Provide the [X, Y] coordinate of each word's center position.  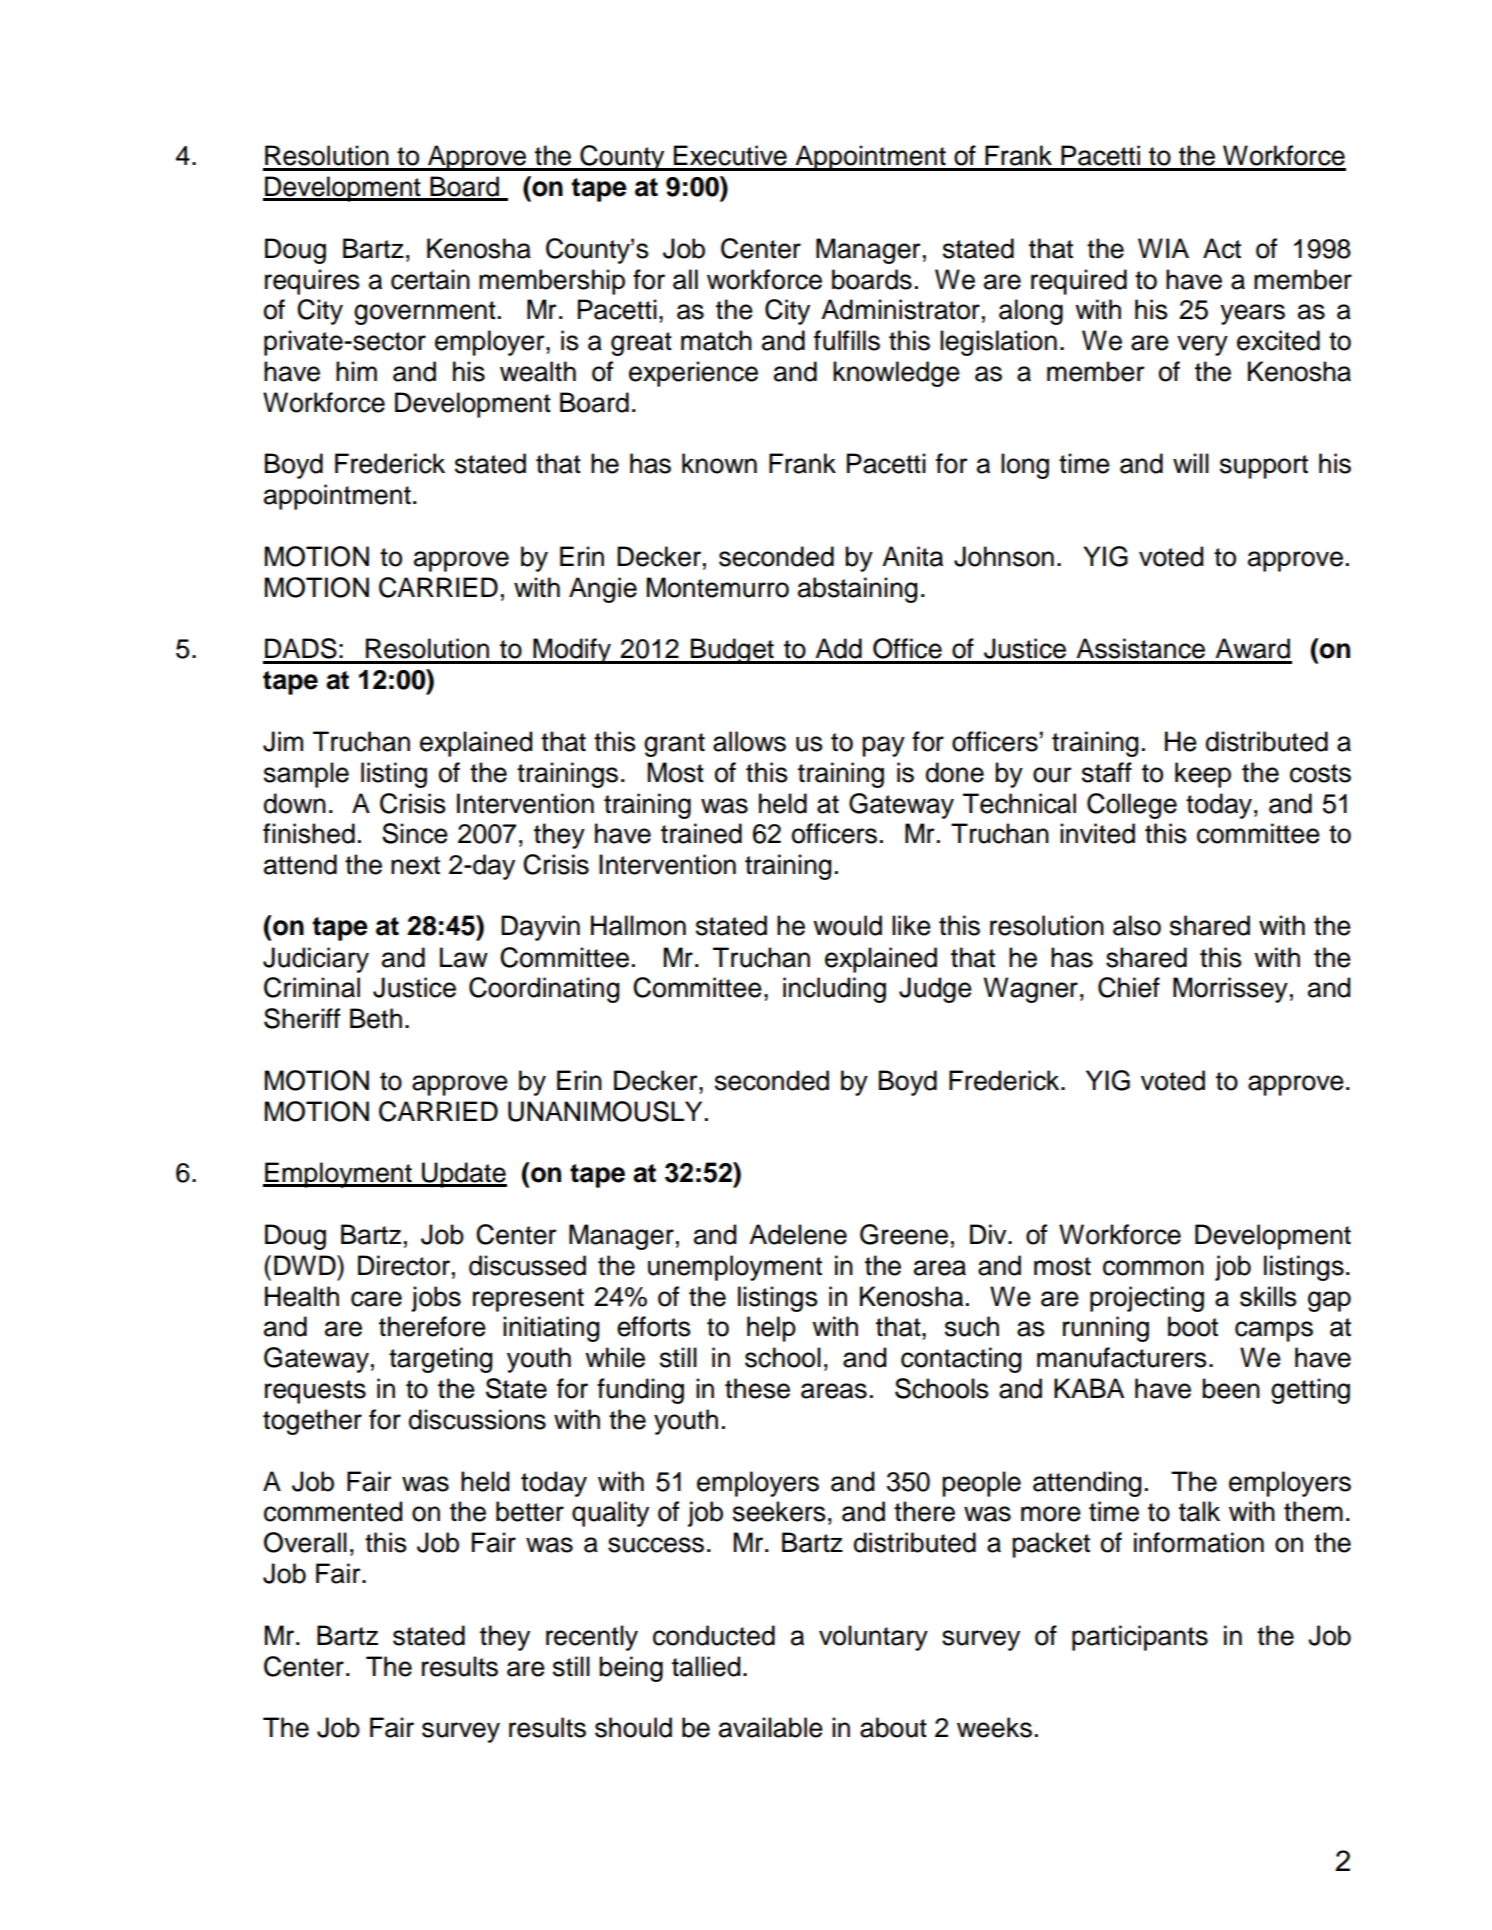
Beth [376, 1018]
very [1202, 345]
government [425, 313]
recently [592, 1638]
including [834, 990]
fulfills [847, 340]
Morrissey [1230, 990]
